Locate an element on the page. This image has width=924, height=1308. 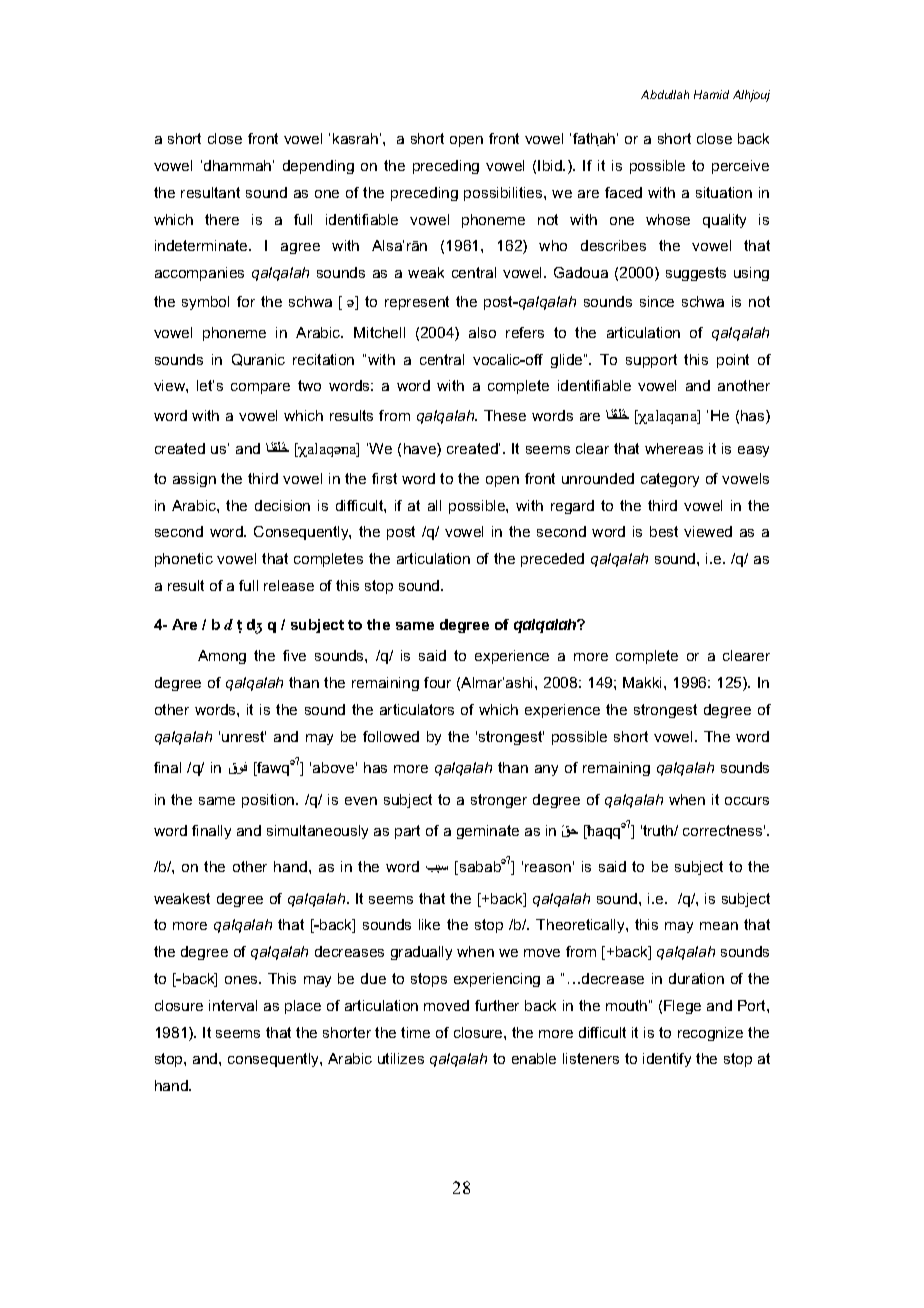
recognize is located at coordinates (710, 1034).
